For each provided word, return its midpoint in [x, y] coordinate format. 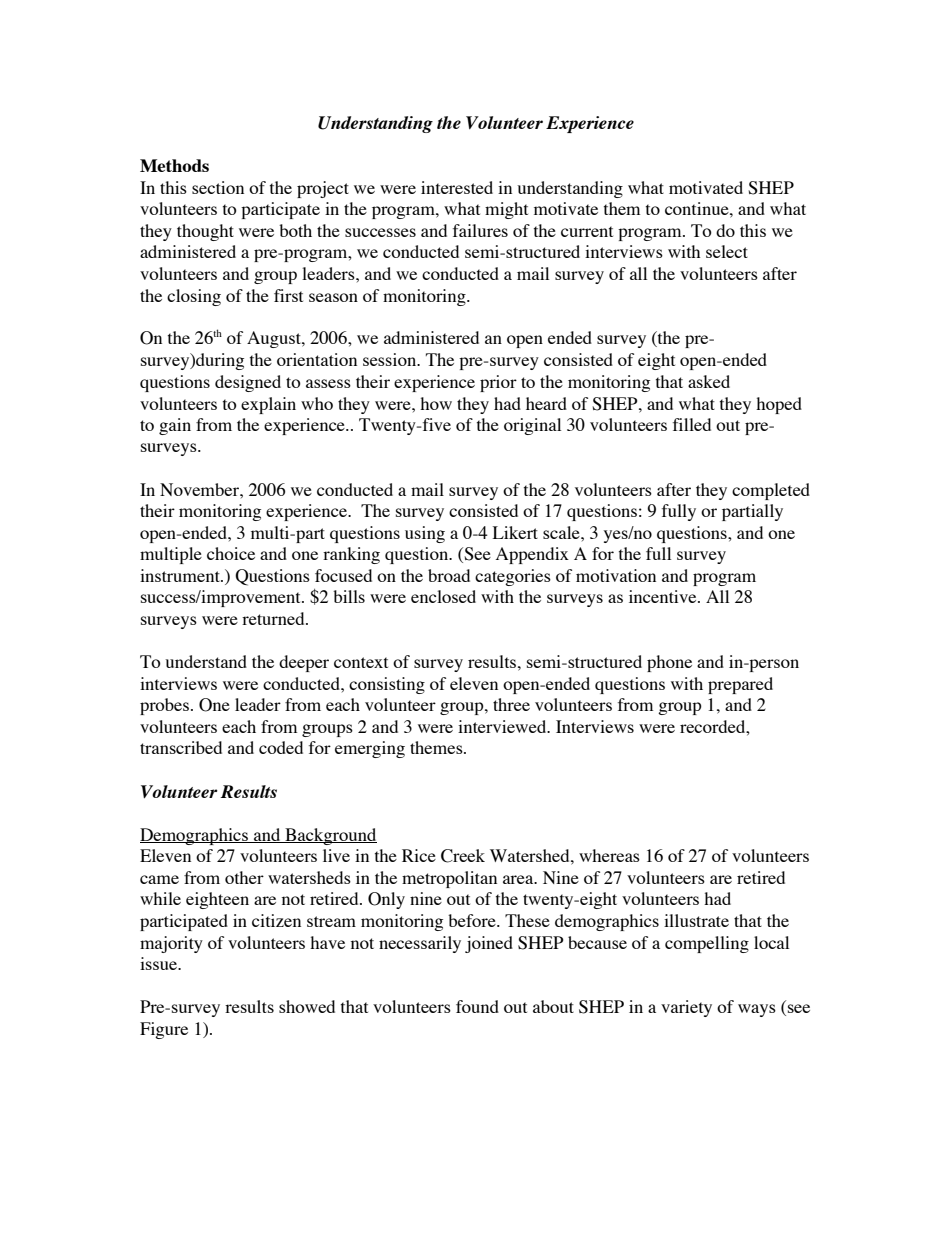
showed [307, 1006]
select [727, 251]
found [477, 1006]
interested [457, 187]
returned [274, 618]
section [218, 187]
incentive [664, 596]
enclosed [443, 596]
